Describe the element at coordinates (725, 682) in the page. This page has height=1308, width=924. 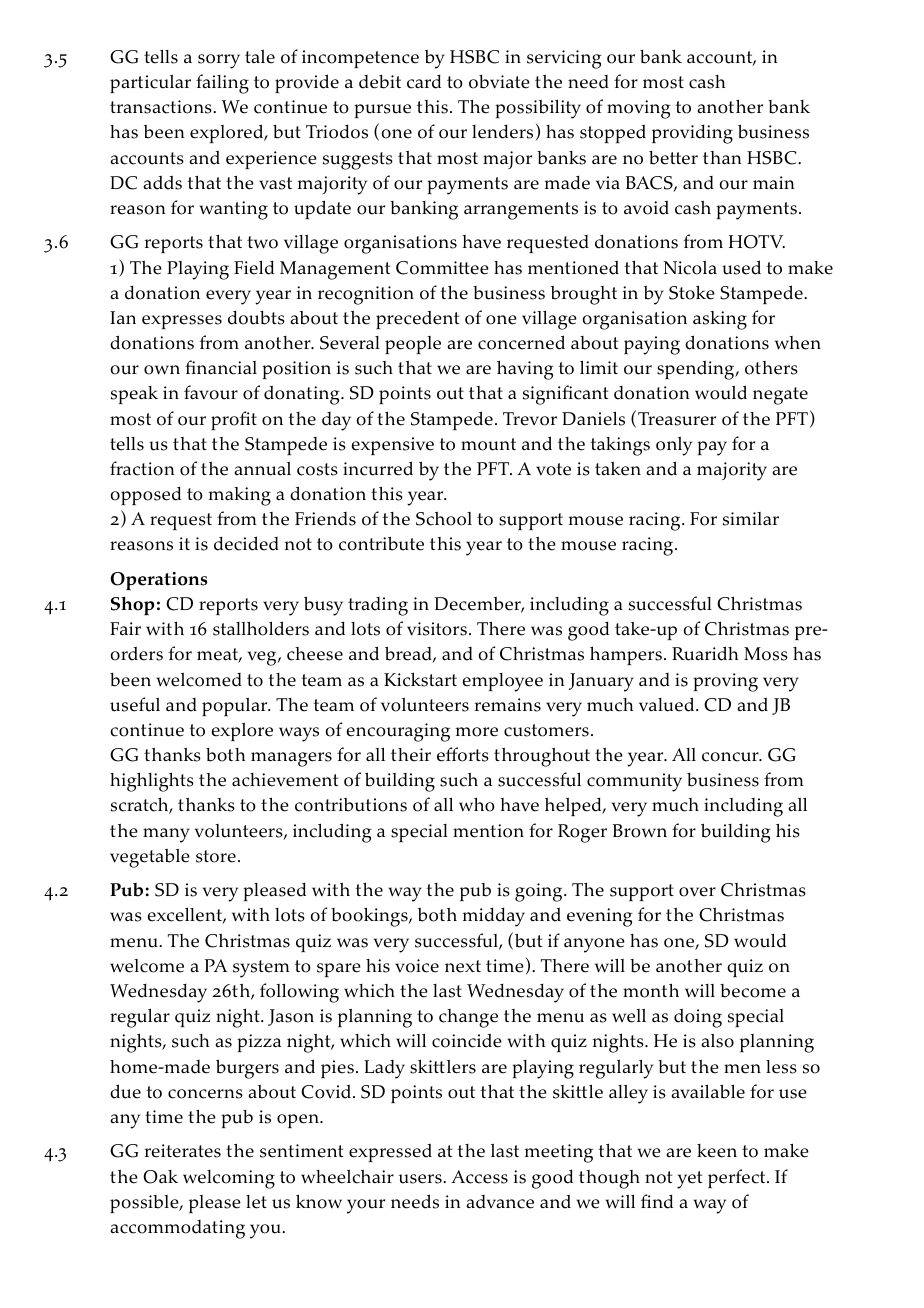
I see `proving` at that location.
